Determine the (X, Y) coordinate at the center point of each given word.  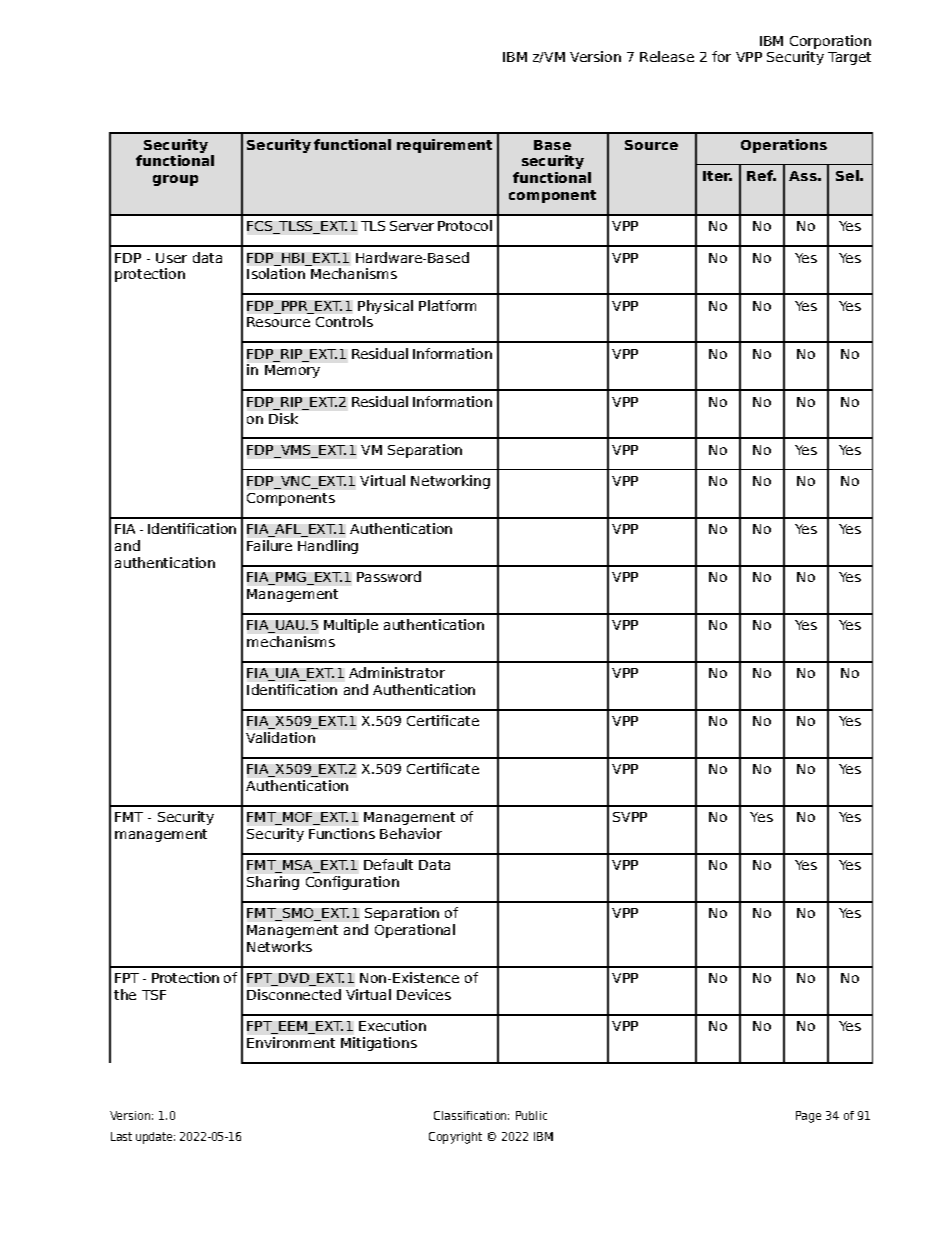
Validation (280, 737)
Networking (450, 482)
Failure (269, 545)
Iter (717, 176)
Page (808, 1117)
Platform (447, 305)
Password (389, 576)
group (175, 180)
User (171, 258)
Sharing (273, 883)
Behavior (411, 833)
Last (121, 1136)
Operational (415, 931)
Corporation (830, 42)
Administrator (397, 672)
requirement (444, 146)
